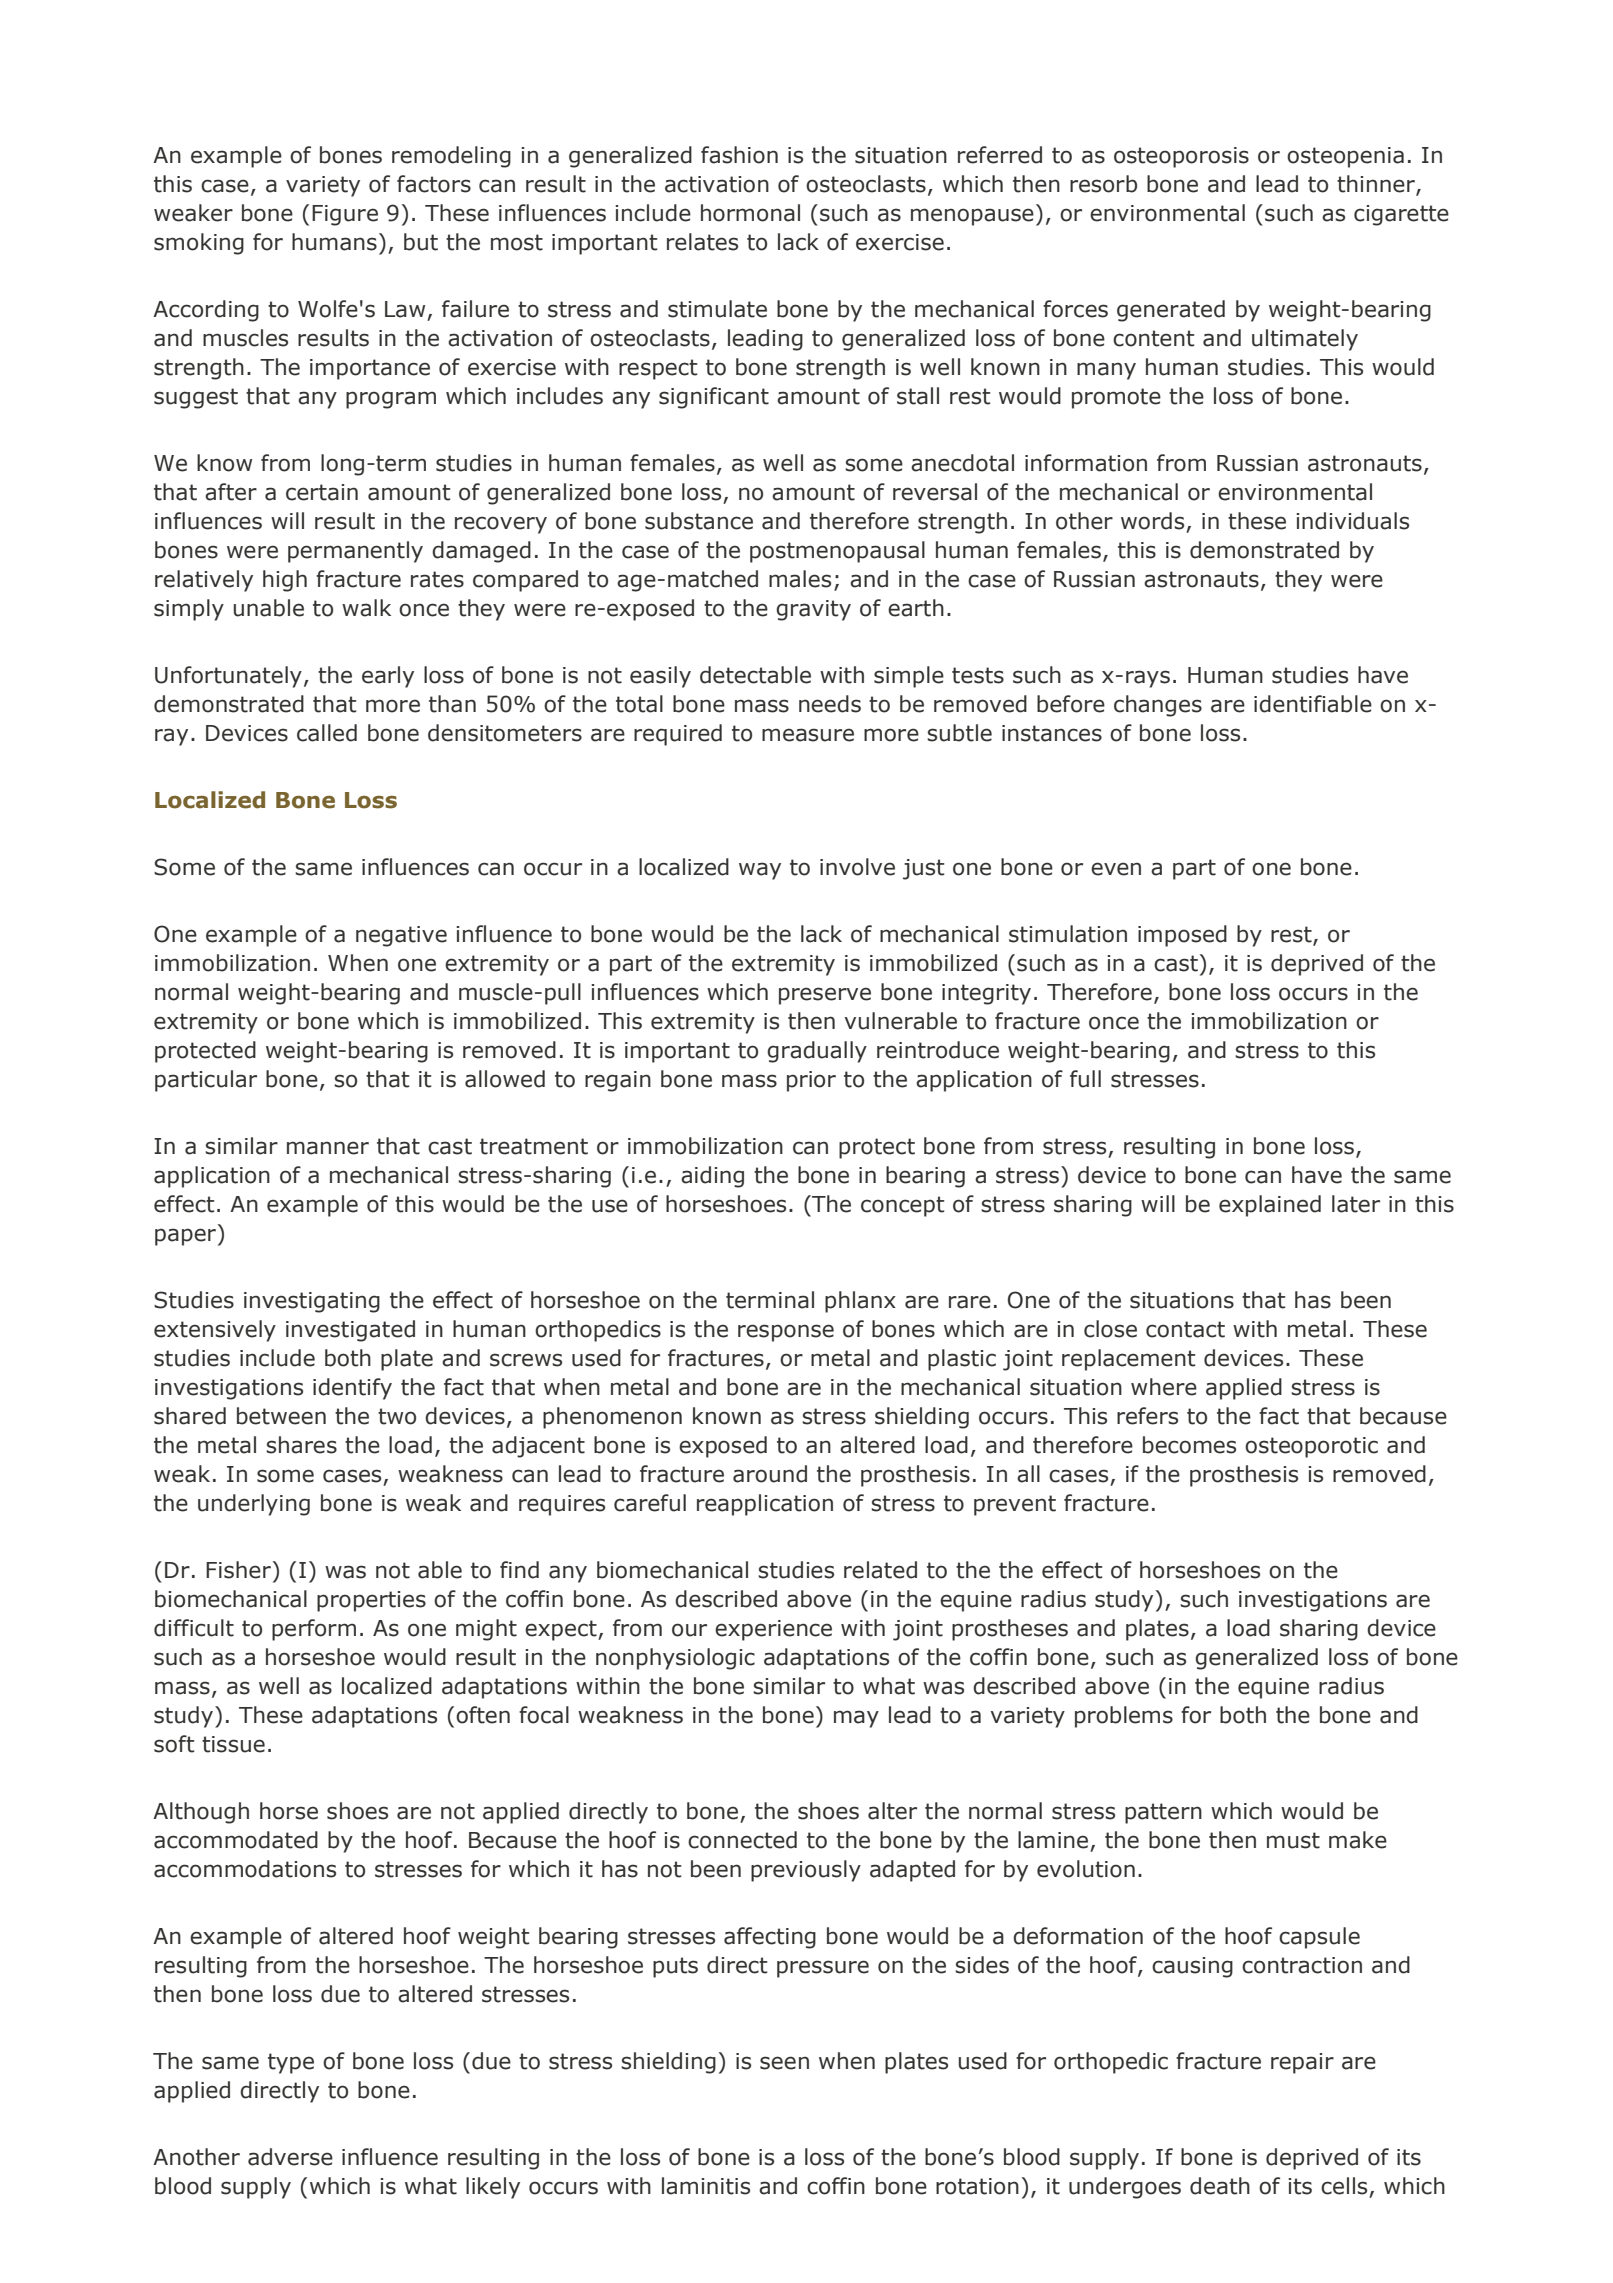  I want to click on explained, so click(1270, 1206).
